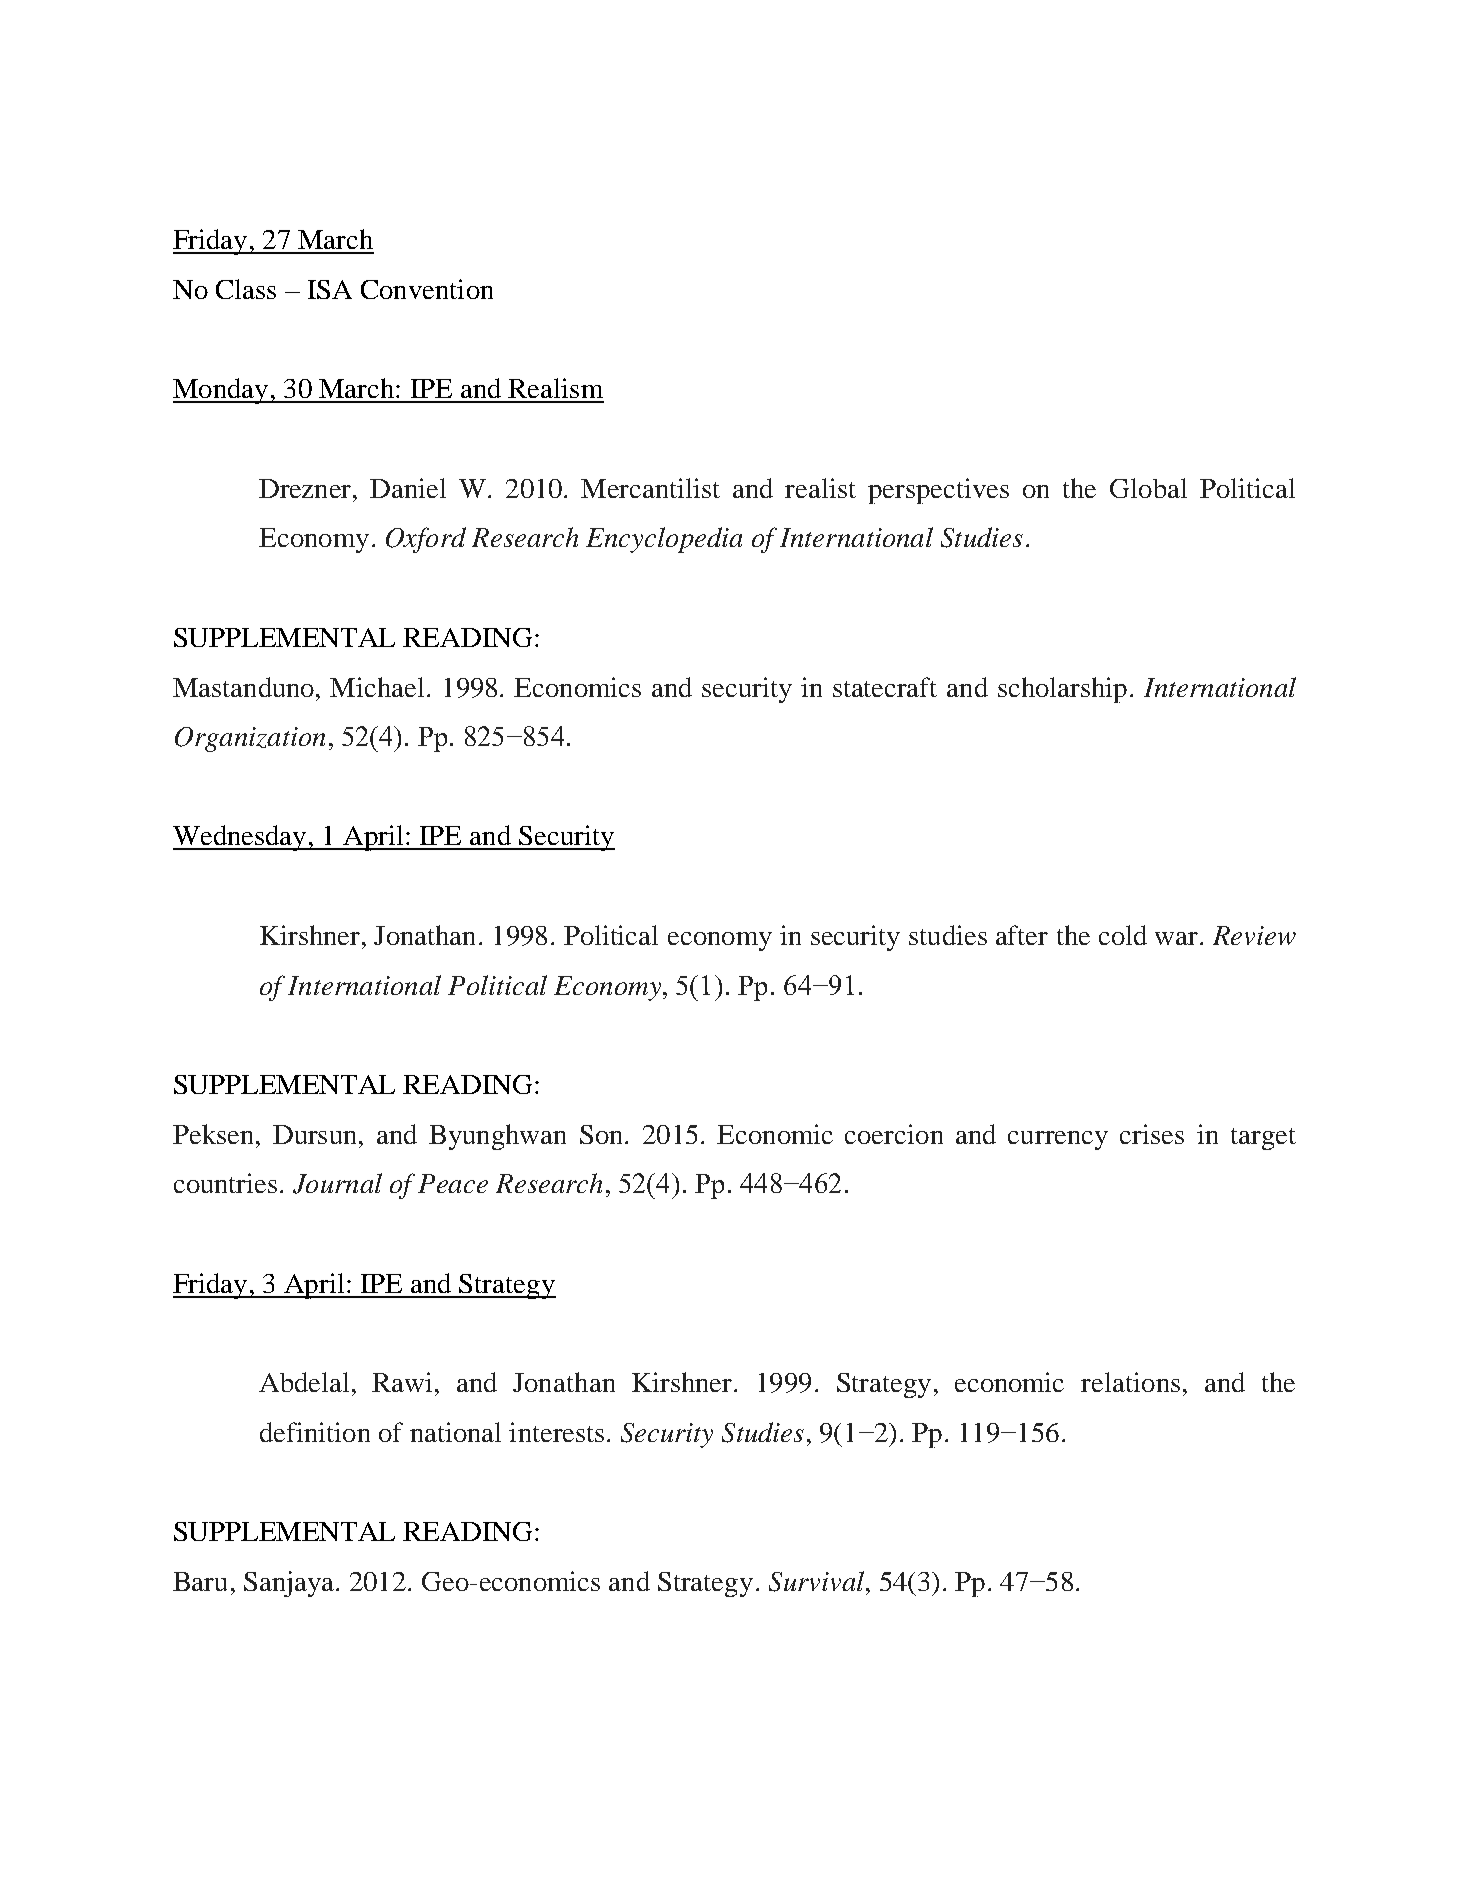 The height and width of the screenshot is (1901, 1469). What do you see at coordinates (556, 1432) in the screenshot?
I see `interests` at bounding box center [556, 1432].
